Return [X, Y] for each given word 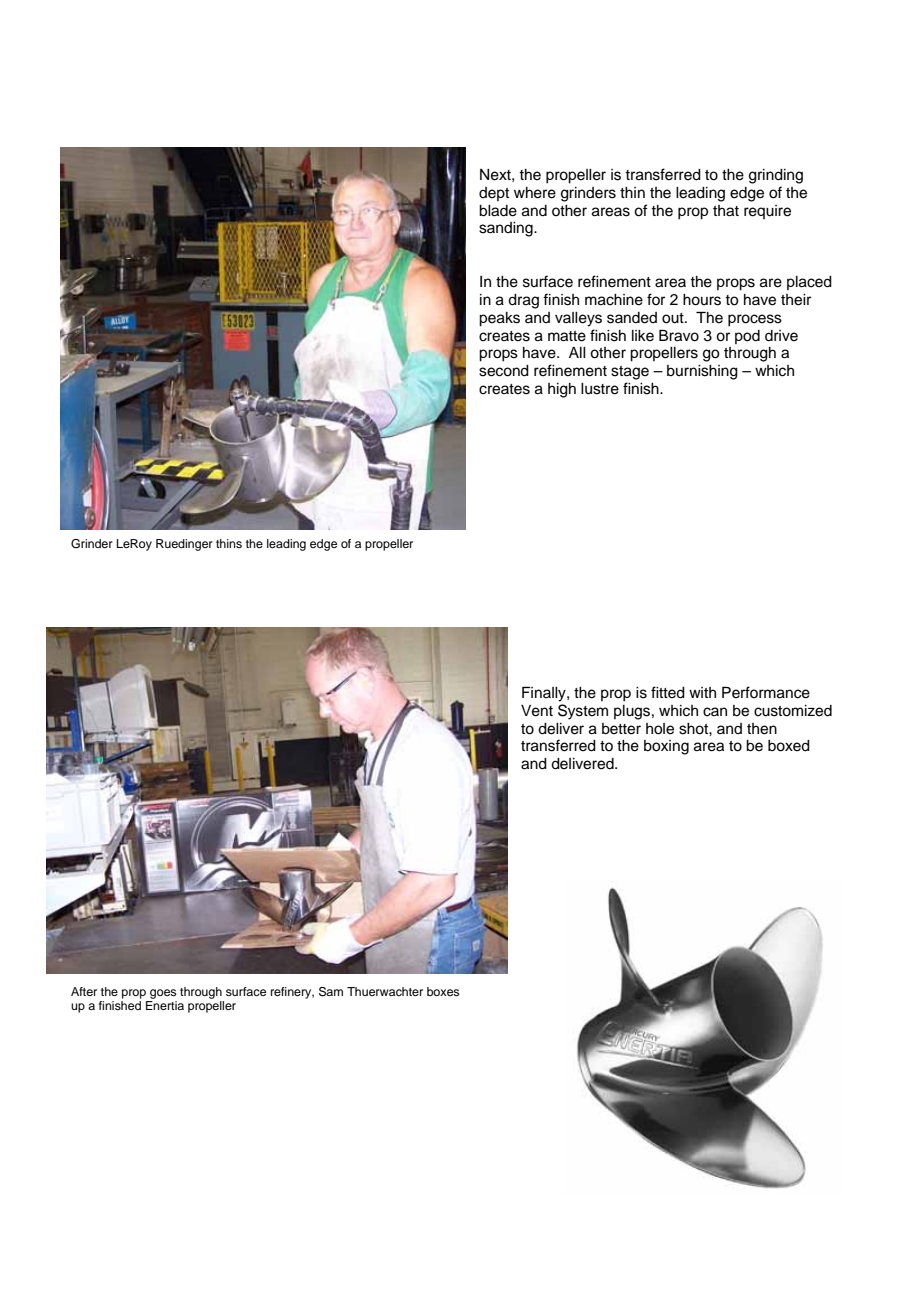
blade [498, 211]
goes [163, 994]
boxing [666, 747]
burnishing [702, 372]
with [702, 692]
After [84, 991]
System [583, 712]
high [562, 390]
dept [494, 194]
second [504, 371]
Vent [537, 711]
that [726, 211]
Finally [545, 694]
